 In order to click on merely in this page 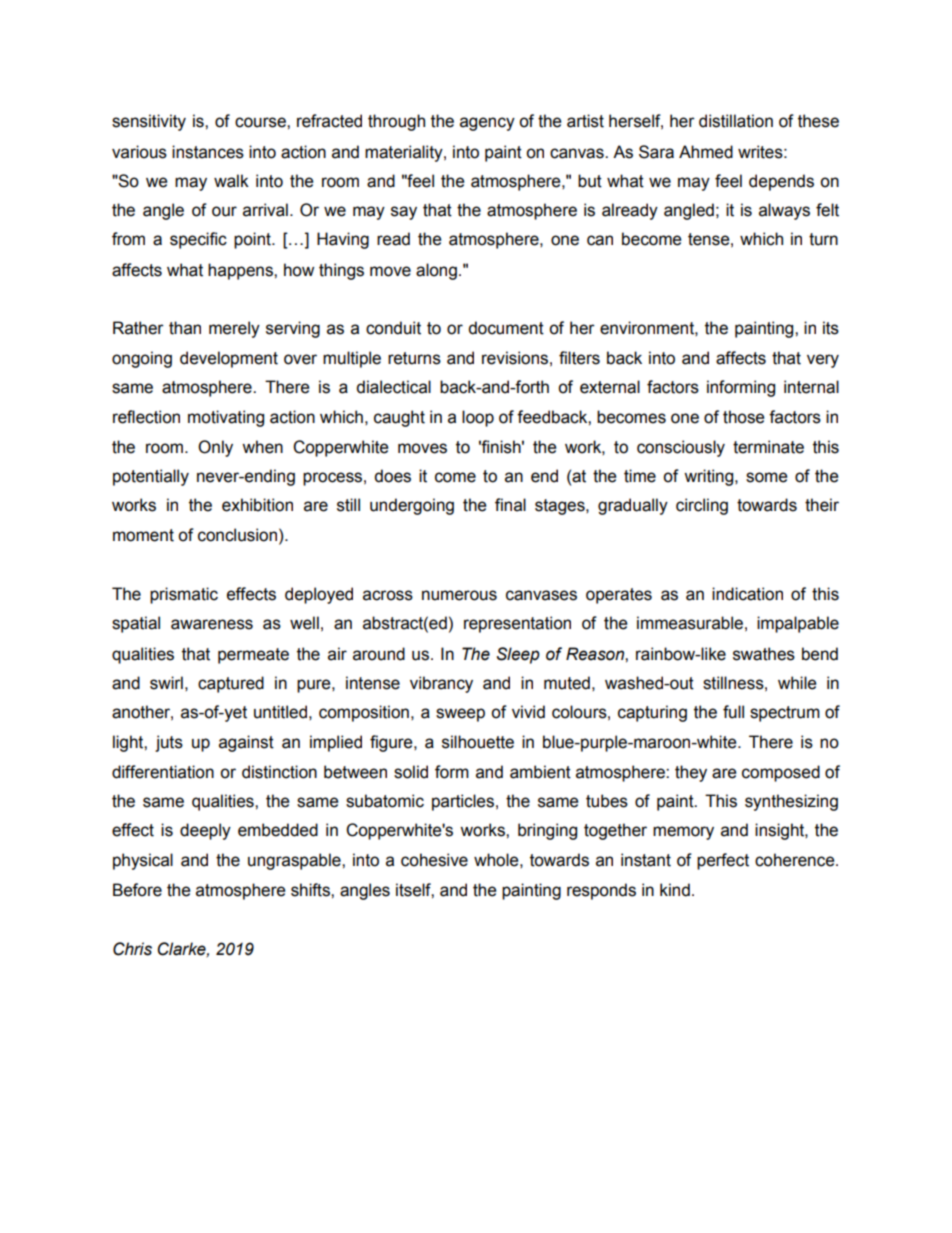, I will do `click(234, 329)`.
